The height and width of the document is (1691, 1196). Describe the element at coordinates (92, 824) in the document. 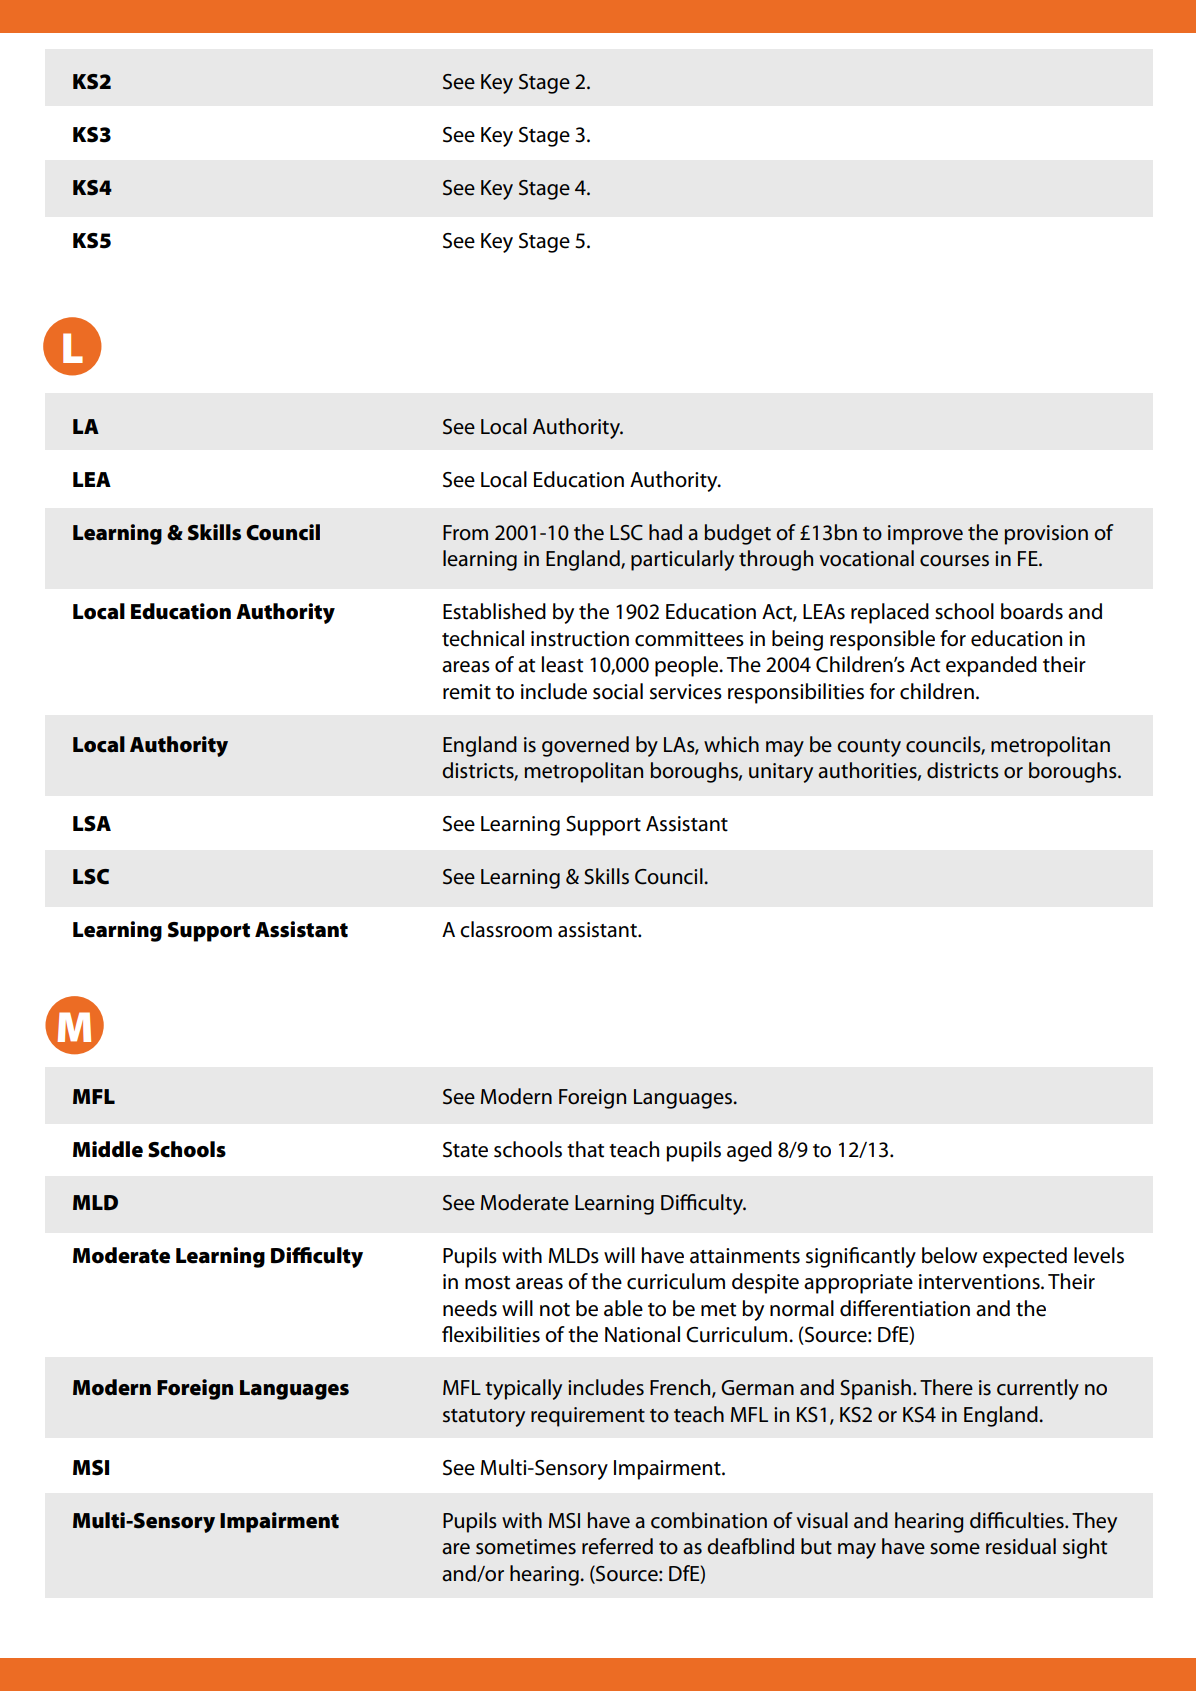

I see `LSA` at that location.
